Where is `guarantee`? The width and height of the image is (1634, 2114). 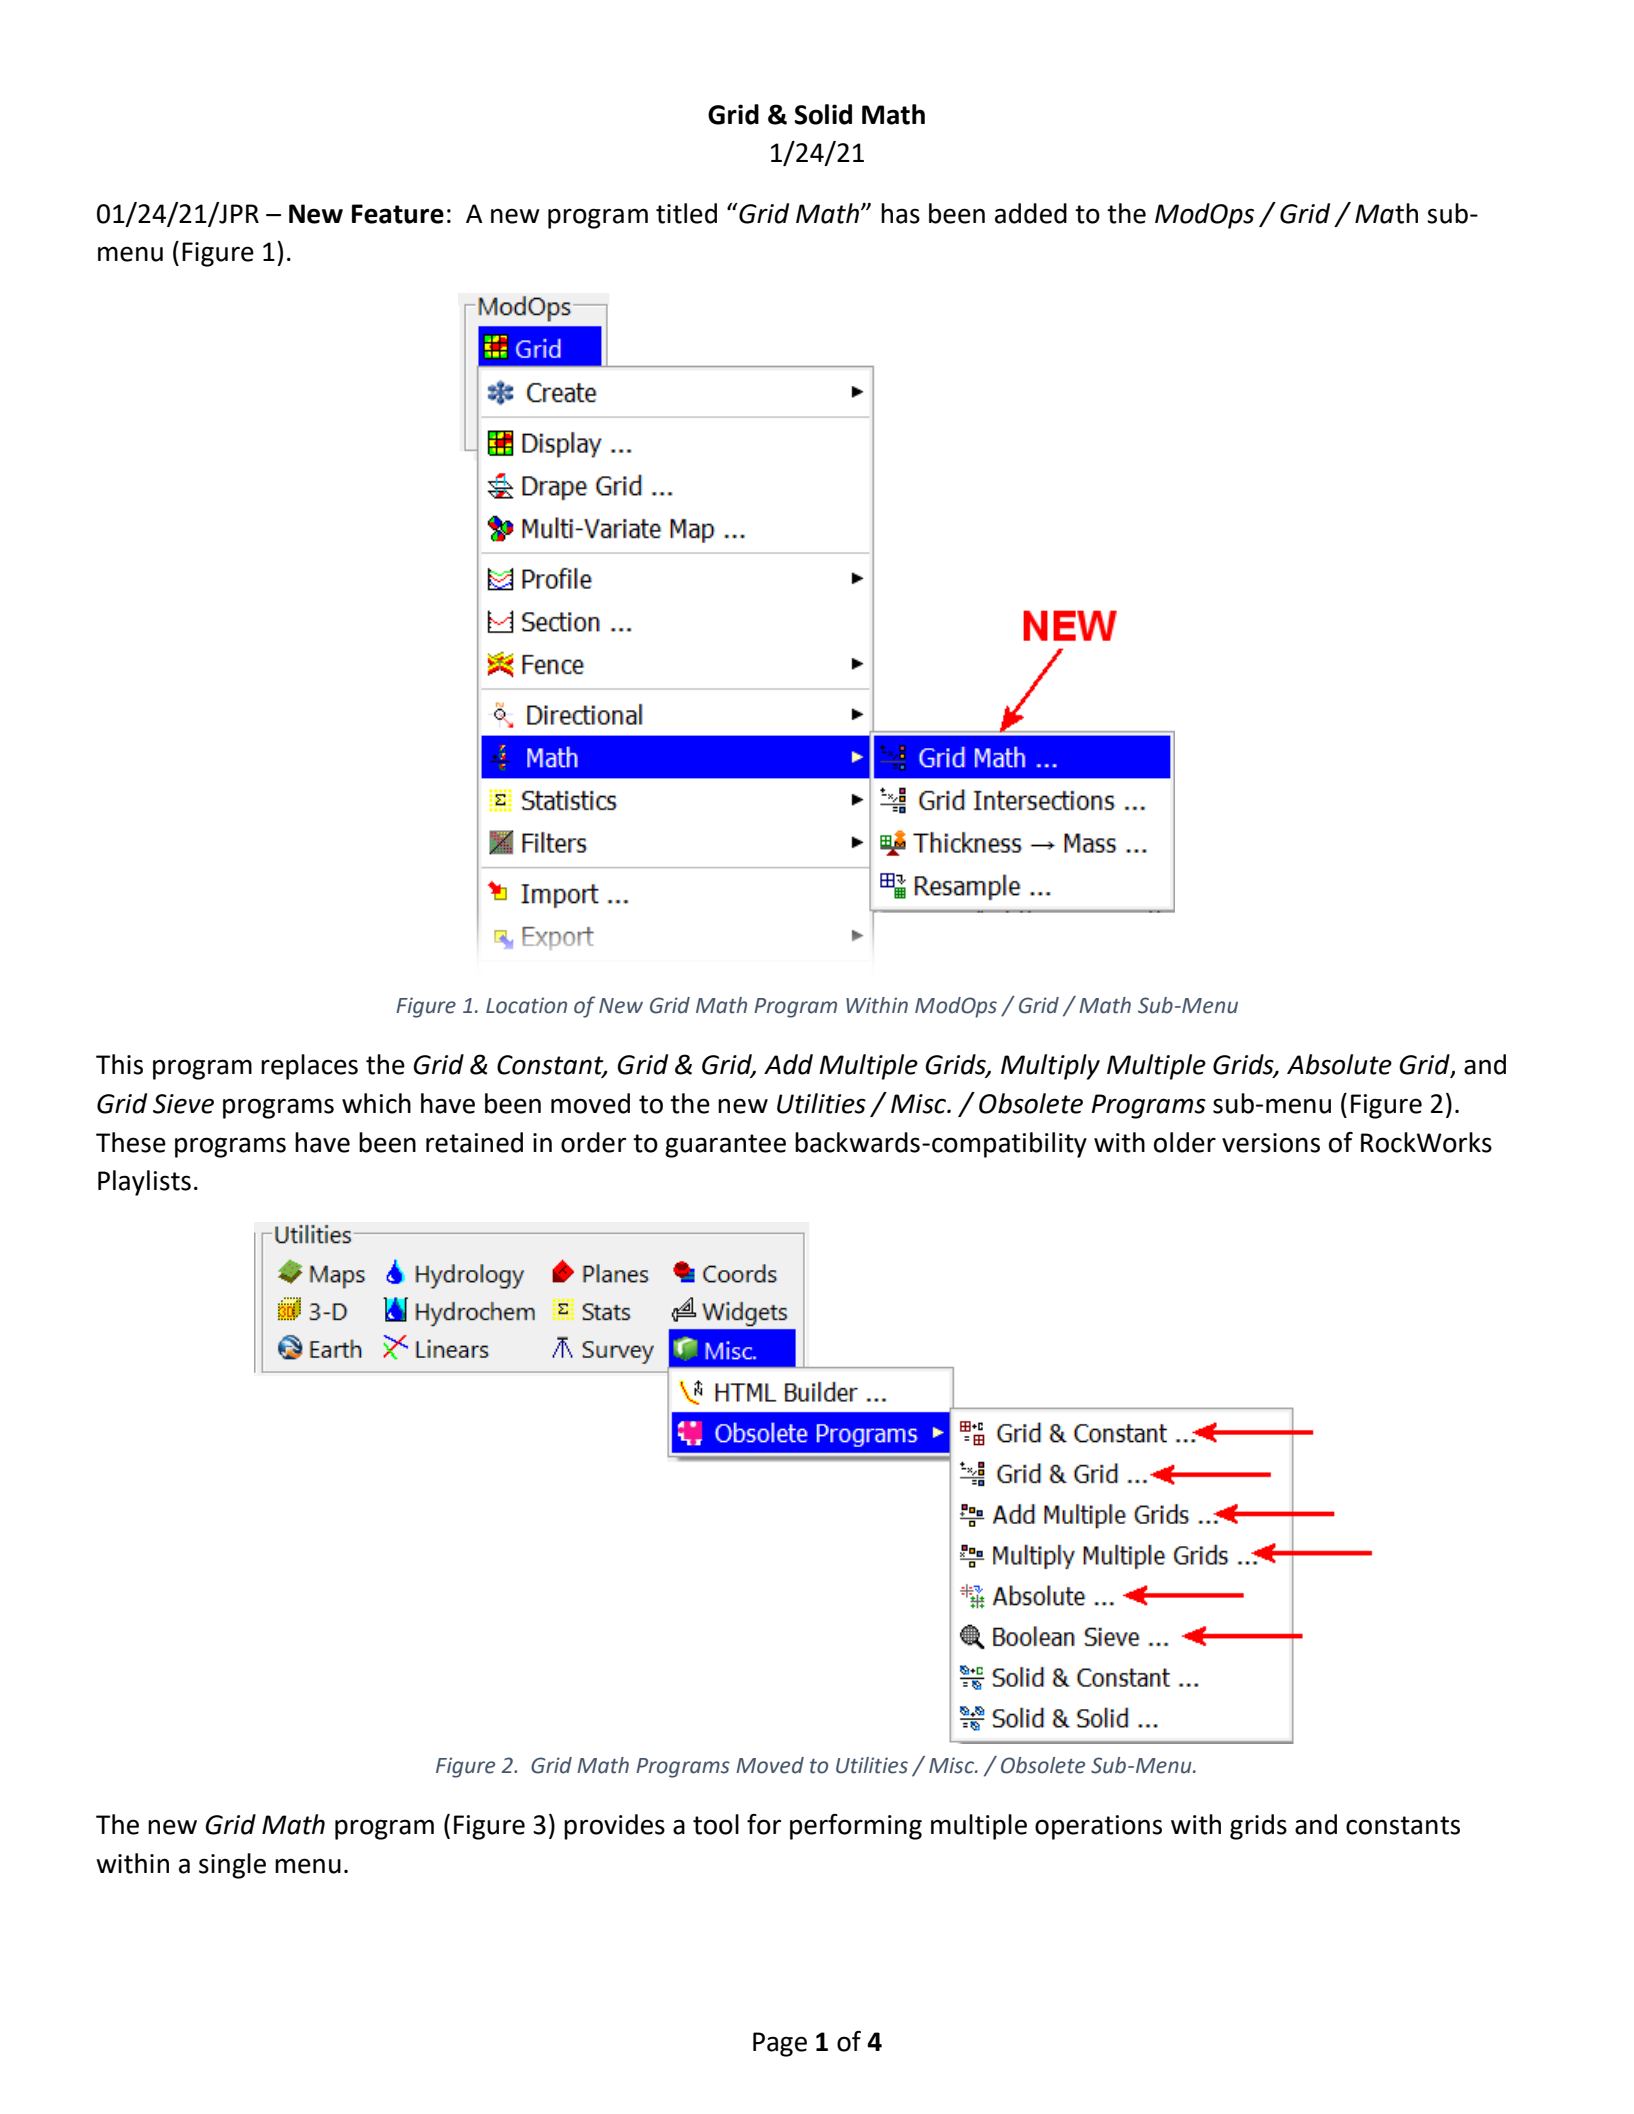
guarantee is located at coordinates (725, 1146).
